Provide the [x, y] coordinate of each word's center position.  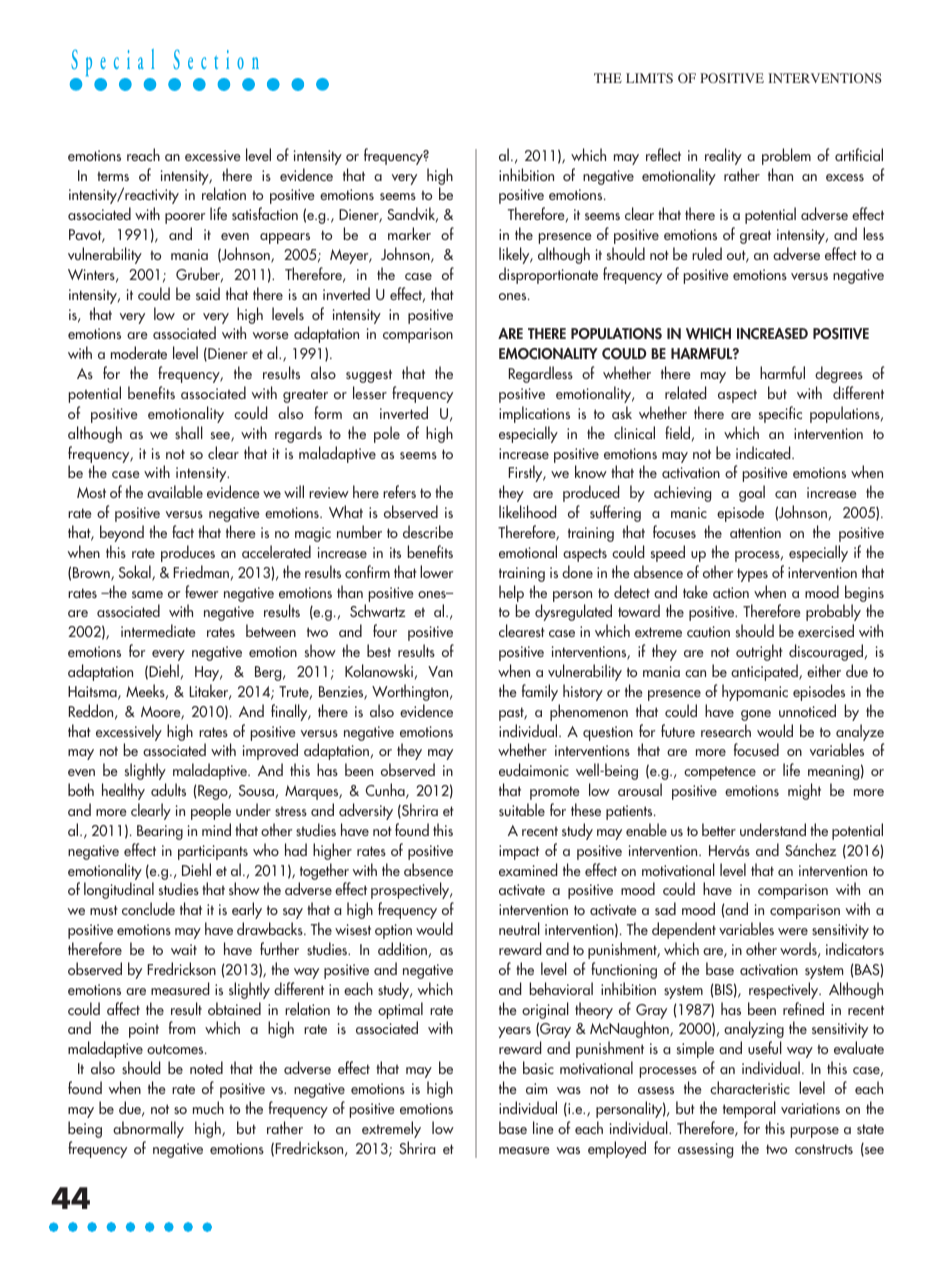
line [543, 1127]
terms [113, 176]
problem [786, 156]
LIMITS [649, 78]
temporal [749, 1109]
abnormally [148, 1129]
